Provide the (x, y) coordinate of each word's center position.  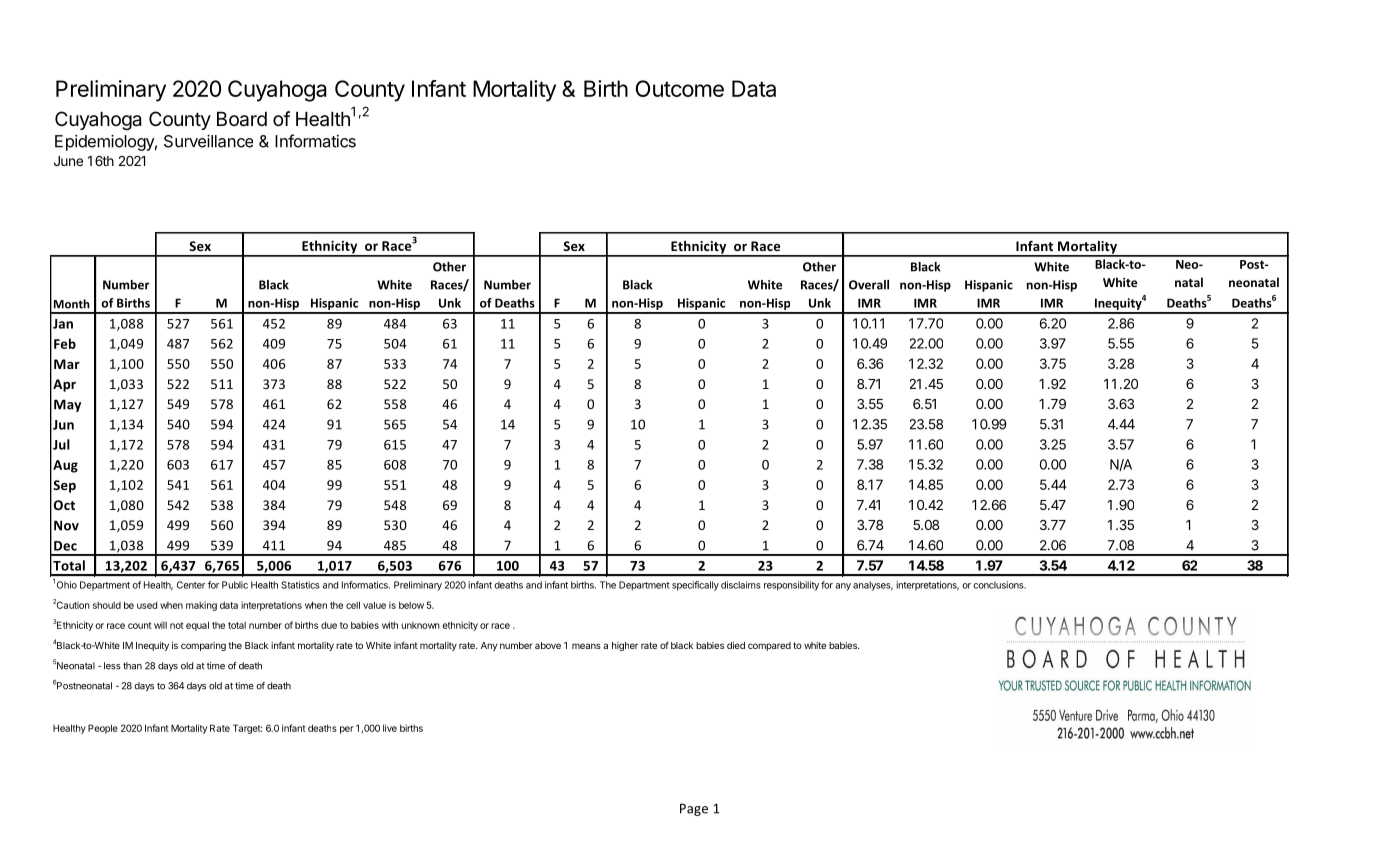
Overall (869, 285)
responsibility (791, 586)
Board (242, 119)
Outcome (680, 88)
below (411, 605)
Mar (67, 364)
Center (191, 585)
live (390, 728)
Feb (65, 343)
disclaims (741, 585)
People (103, 729)
